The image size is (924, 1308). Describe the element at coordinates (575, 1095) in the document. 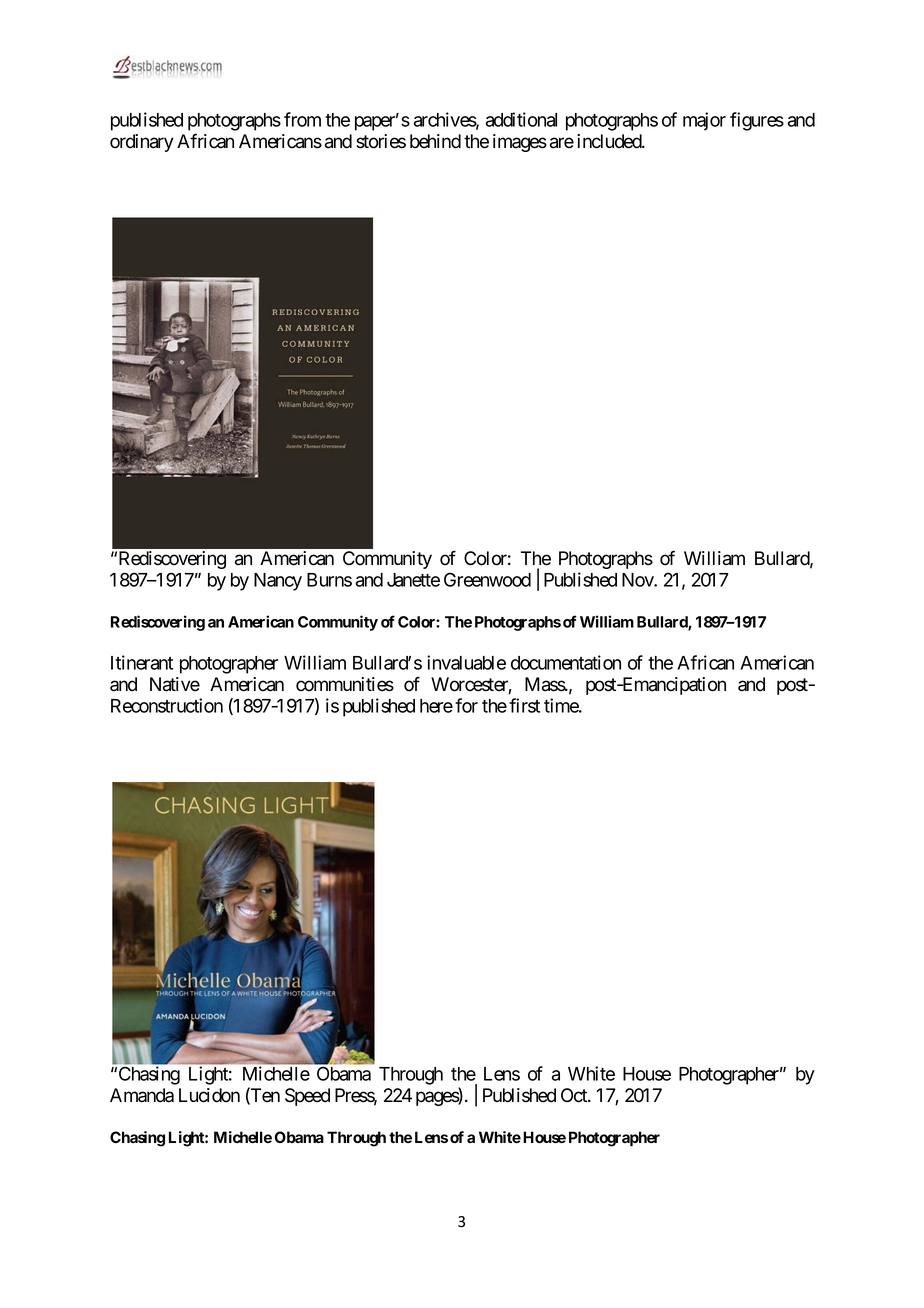

I see `Oct` at that location.
